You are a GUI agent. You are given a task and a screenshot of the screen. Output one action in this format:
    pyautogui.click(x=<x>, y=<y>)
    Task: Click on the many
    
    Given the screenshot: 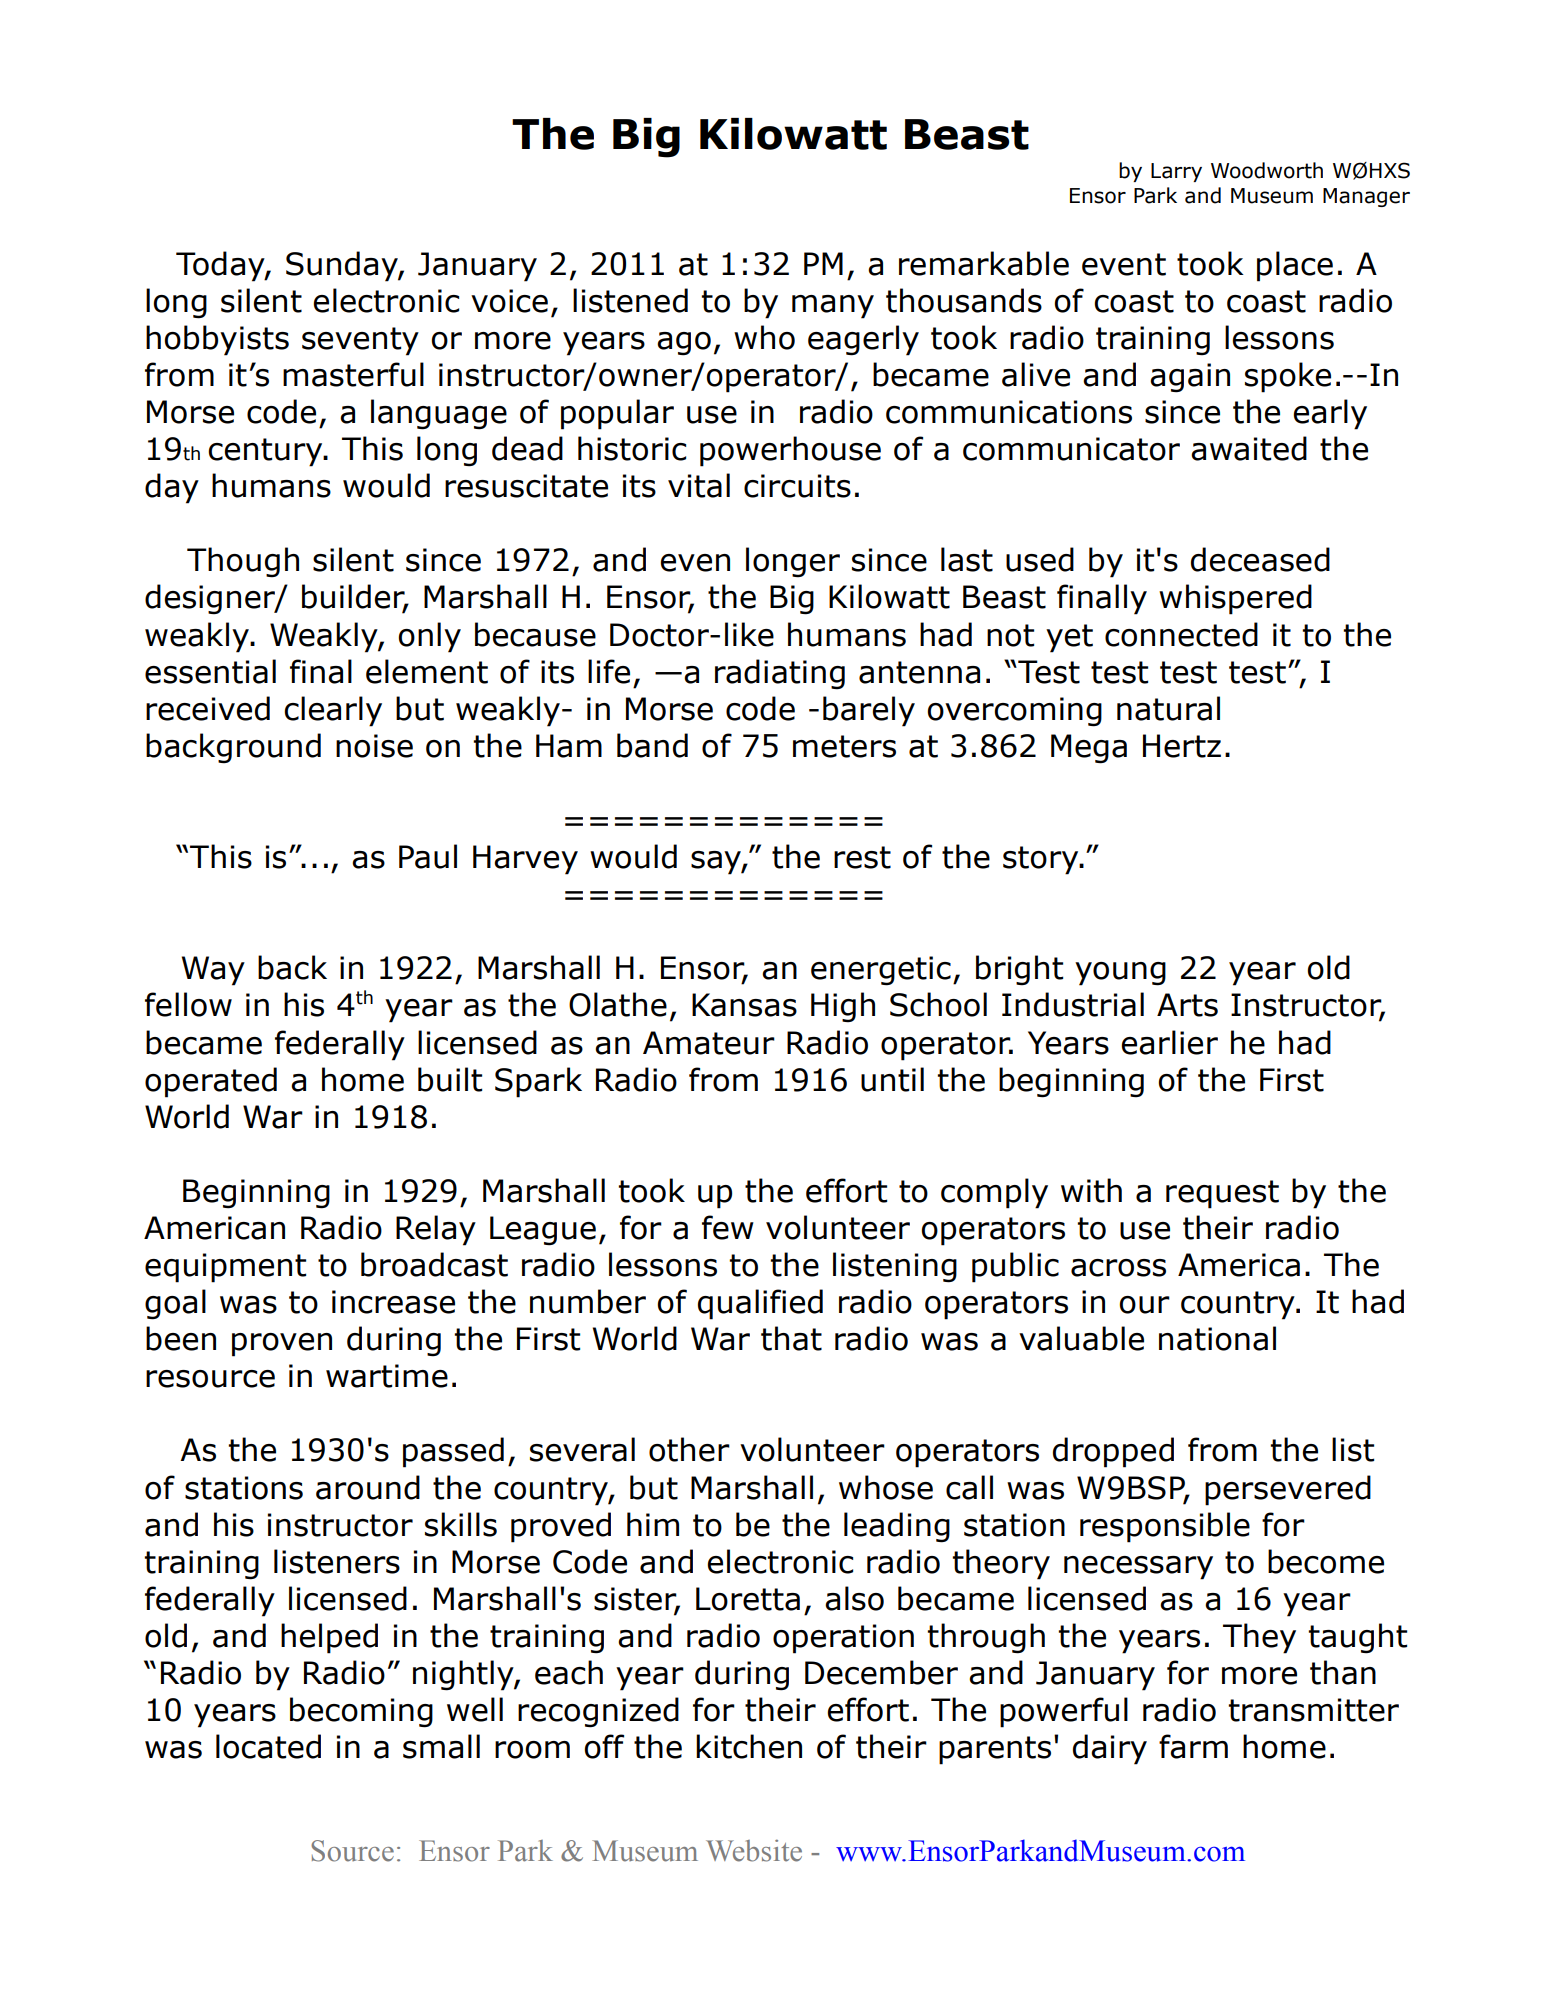 What is the action you would take?
    pyautogui.click(x=833, y=307)
